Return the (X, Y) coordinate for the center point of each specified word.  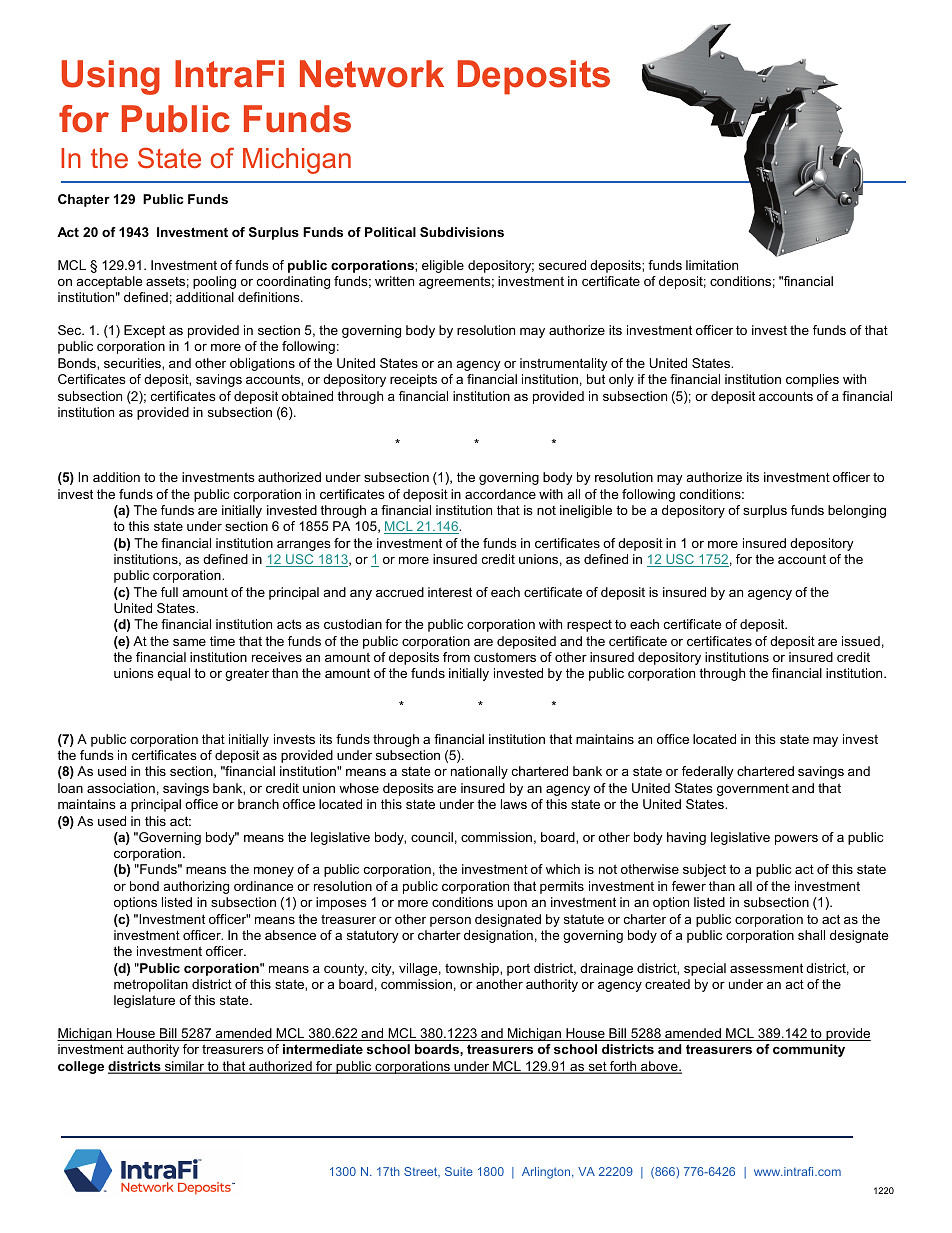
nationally (479, 772)
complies (812, 380)
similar (184, 1067)
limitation (712, 265)
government (753, 790)
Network (372, 74)
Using (111, 77)
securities (133, 363)
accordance (500, 494)
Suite (459, 1171)
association (121, 788)
